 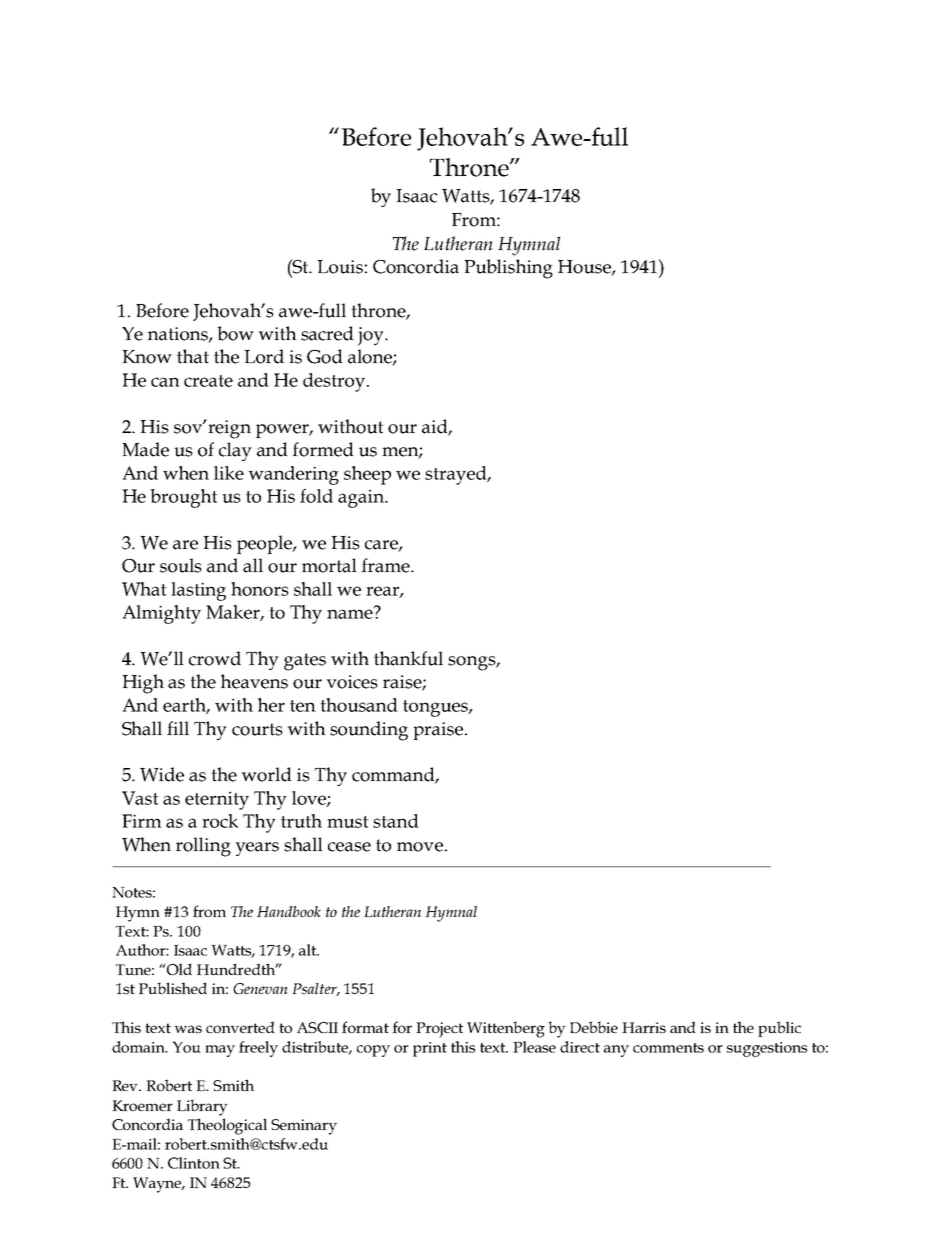 I want to click on bow, so click(x=235, y=333).
